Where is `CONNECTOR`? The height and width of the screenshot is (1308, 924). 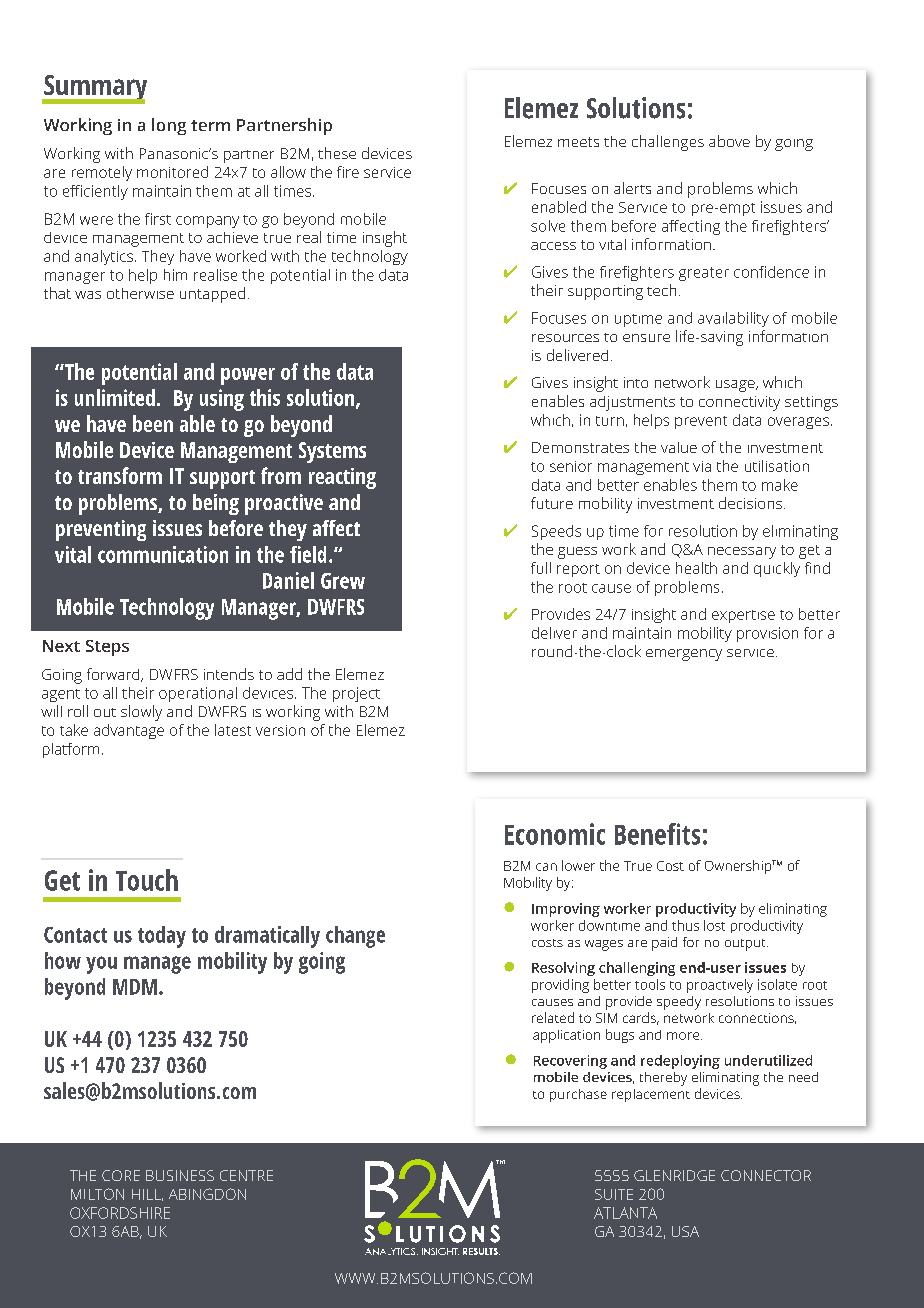
CONNECTOR is located at coordinates (766, 1175).
